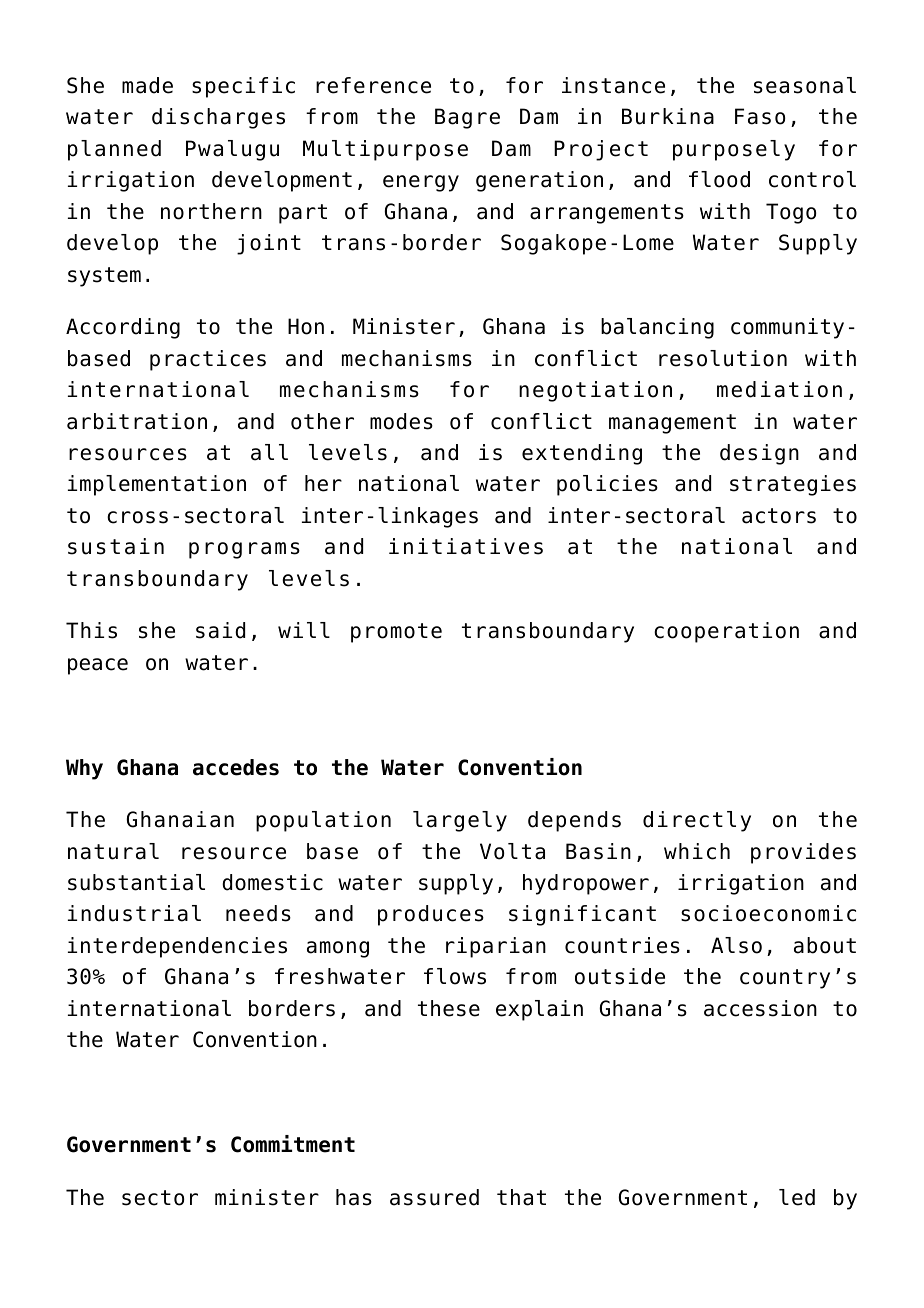 The width and height of the screenshot is (924, 1308). What do you see at coordinates (726, 632) in the screenshot?
I see `cooperation` at bounding box center [726, 632].
